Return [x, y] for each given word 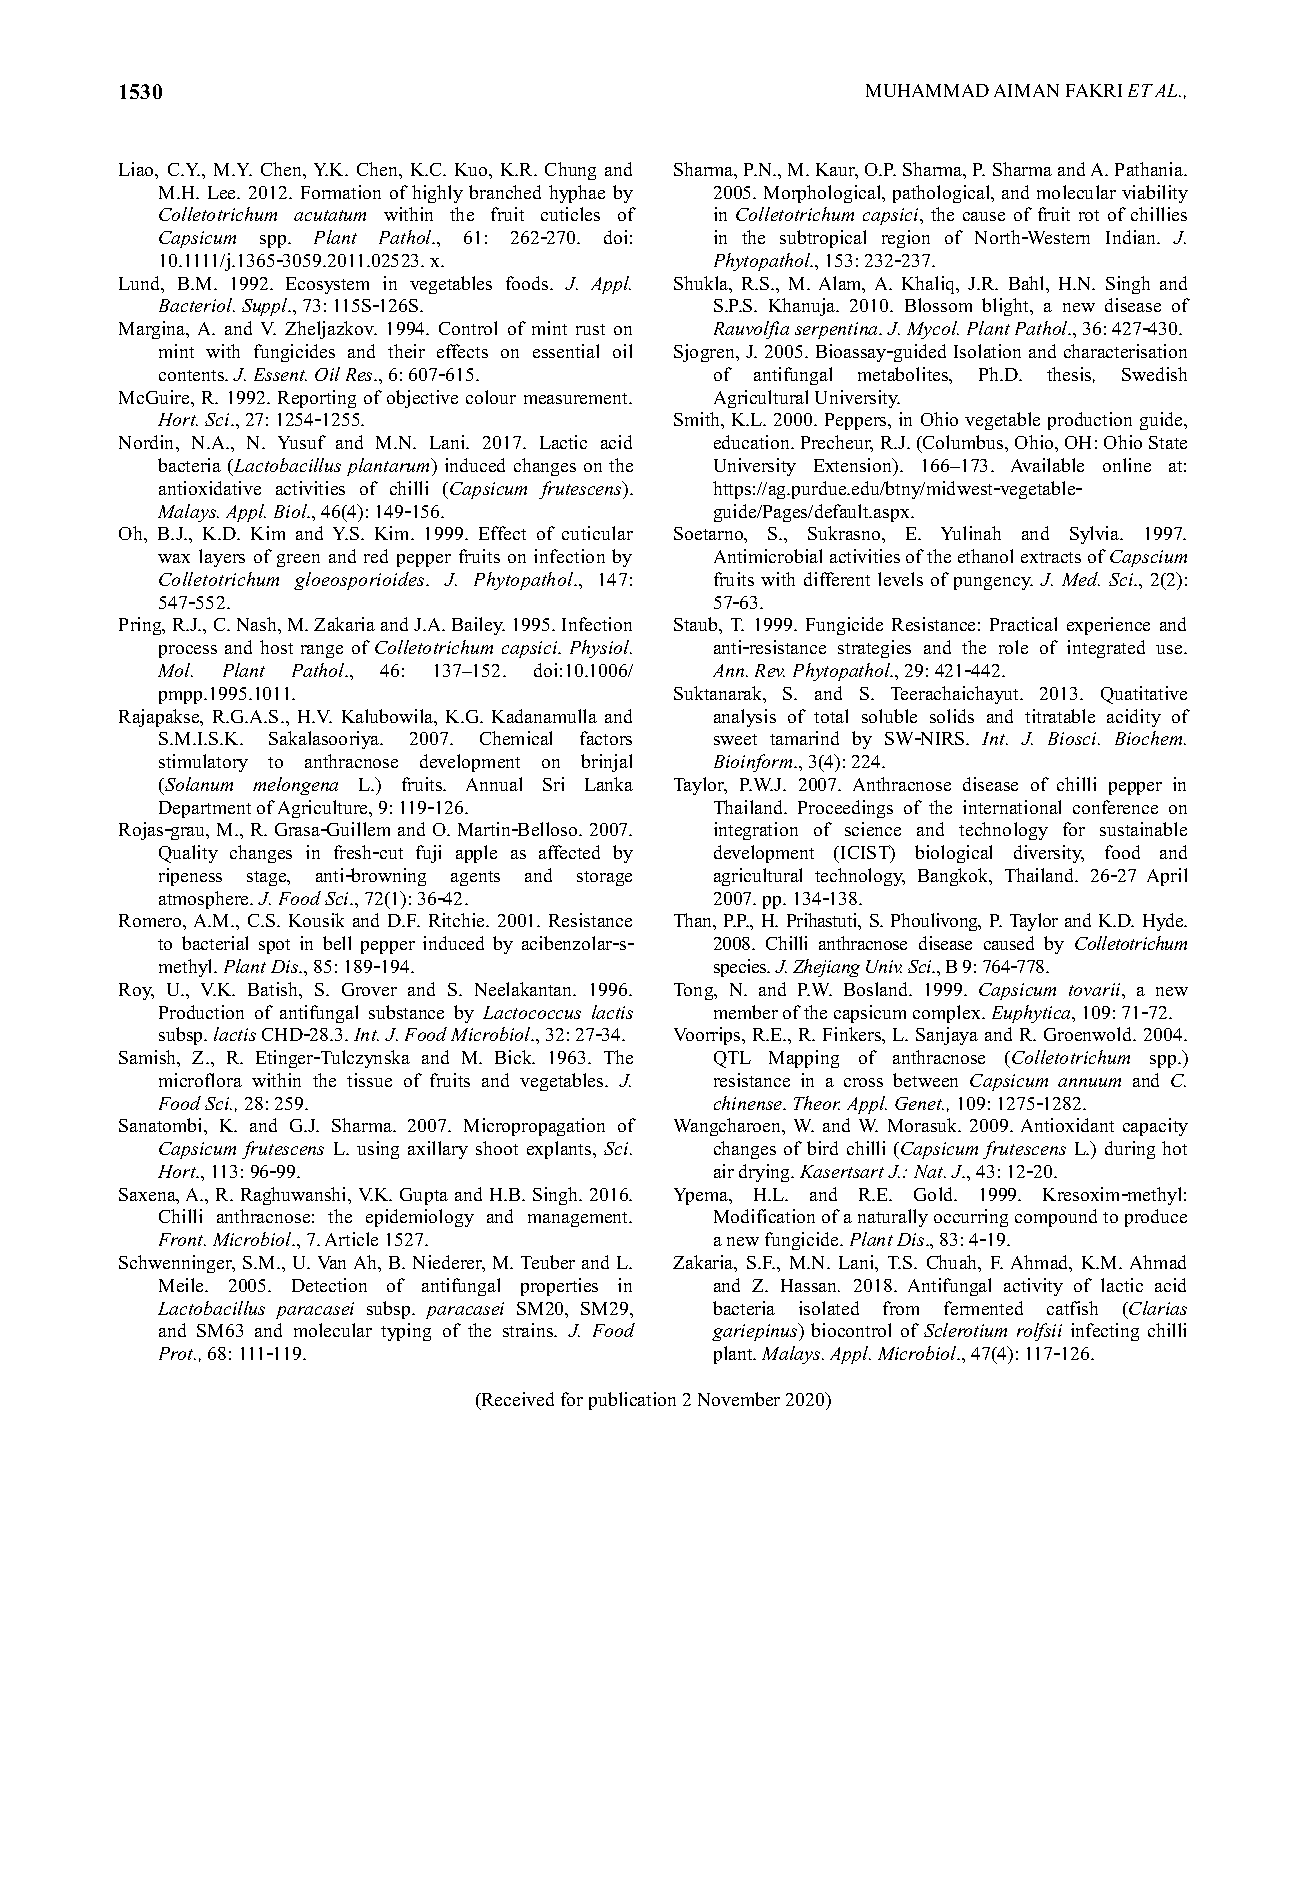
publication [632, 1401]
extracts [1051, 557]
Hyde [1164, 922]
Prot [177, 1353]
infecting [1105, 1332]
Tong [695, 991]
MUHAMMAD [927, 90]
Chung [570, 171]
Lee [223, 192]
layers [222, 558]
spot [274, 946]
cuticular [597, 533]
